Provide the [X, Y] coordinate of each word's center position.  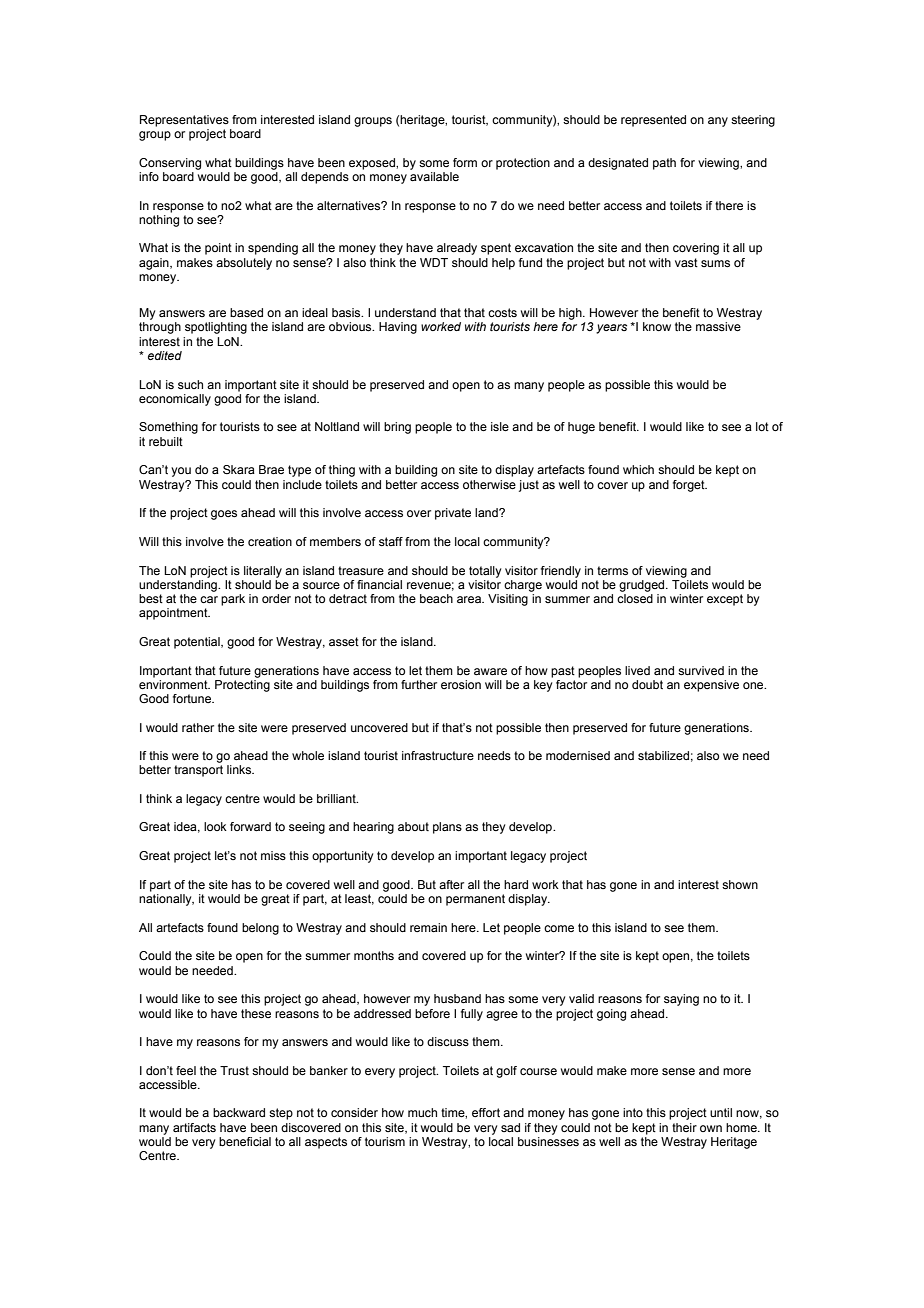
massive [718, 326]
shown [740, 884]
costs [502, 312]
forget [690, 486]
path [664, 164]
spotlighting [216, 328]
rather [198, 727]
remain [428, 927]
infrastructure [438, 755]
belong [260, 929]
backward [239, 1112]
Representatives [184, 121]
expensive [711, 686]
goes [224, 515]
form [465, 162]
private [453, 514]
